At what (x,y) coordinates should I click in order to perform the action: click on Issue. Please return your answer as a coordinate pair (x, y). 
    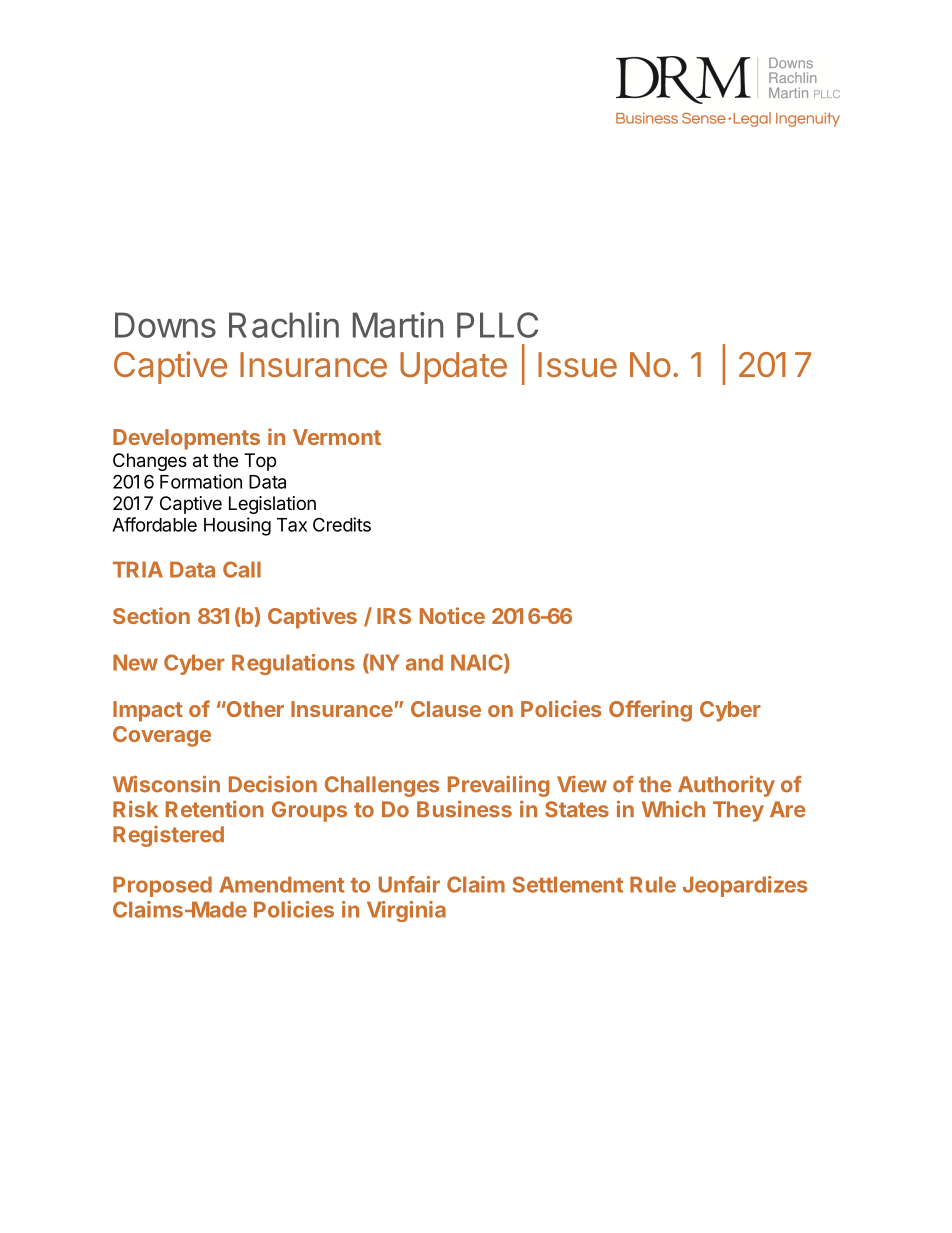
    Looking at the image, I should click on (577, 364).
